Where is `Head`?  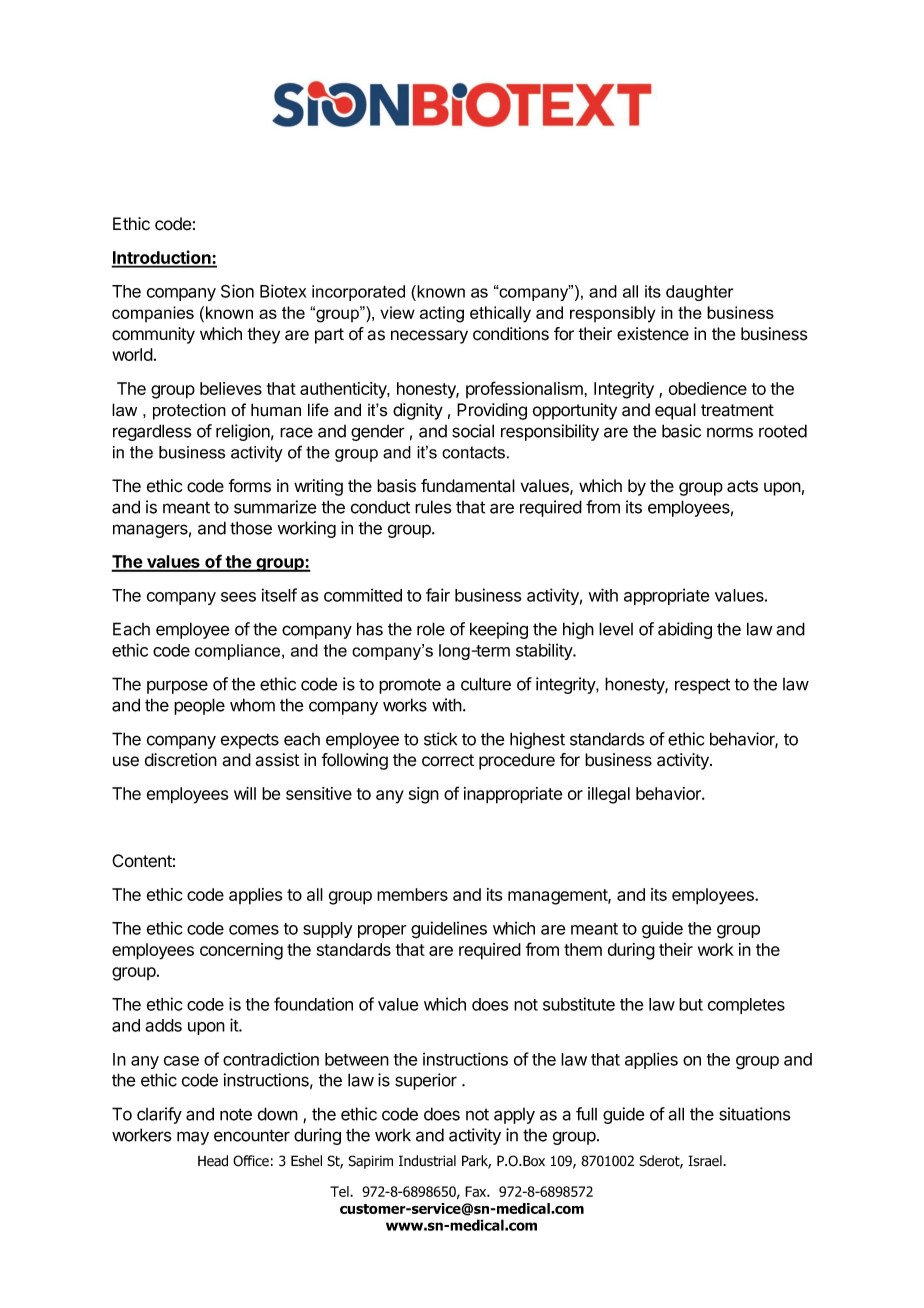 Head is located at coordinates (213, 1161).
